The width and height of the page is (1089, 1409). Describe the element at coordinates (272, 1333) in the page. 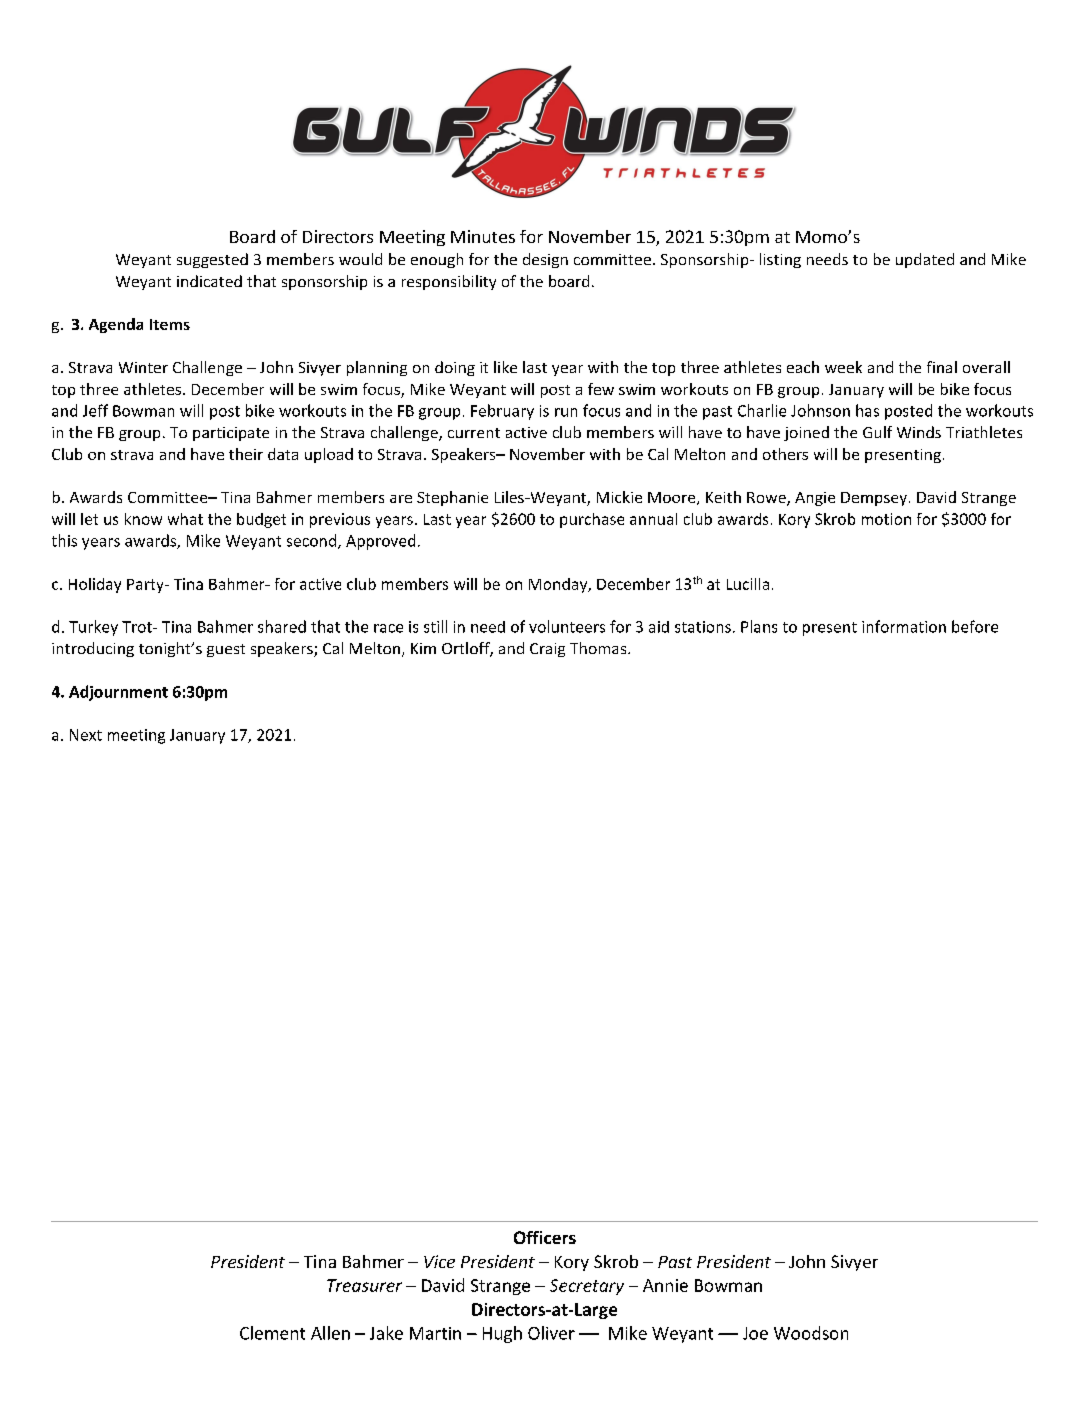

I see `Clement` at that location.
